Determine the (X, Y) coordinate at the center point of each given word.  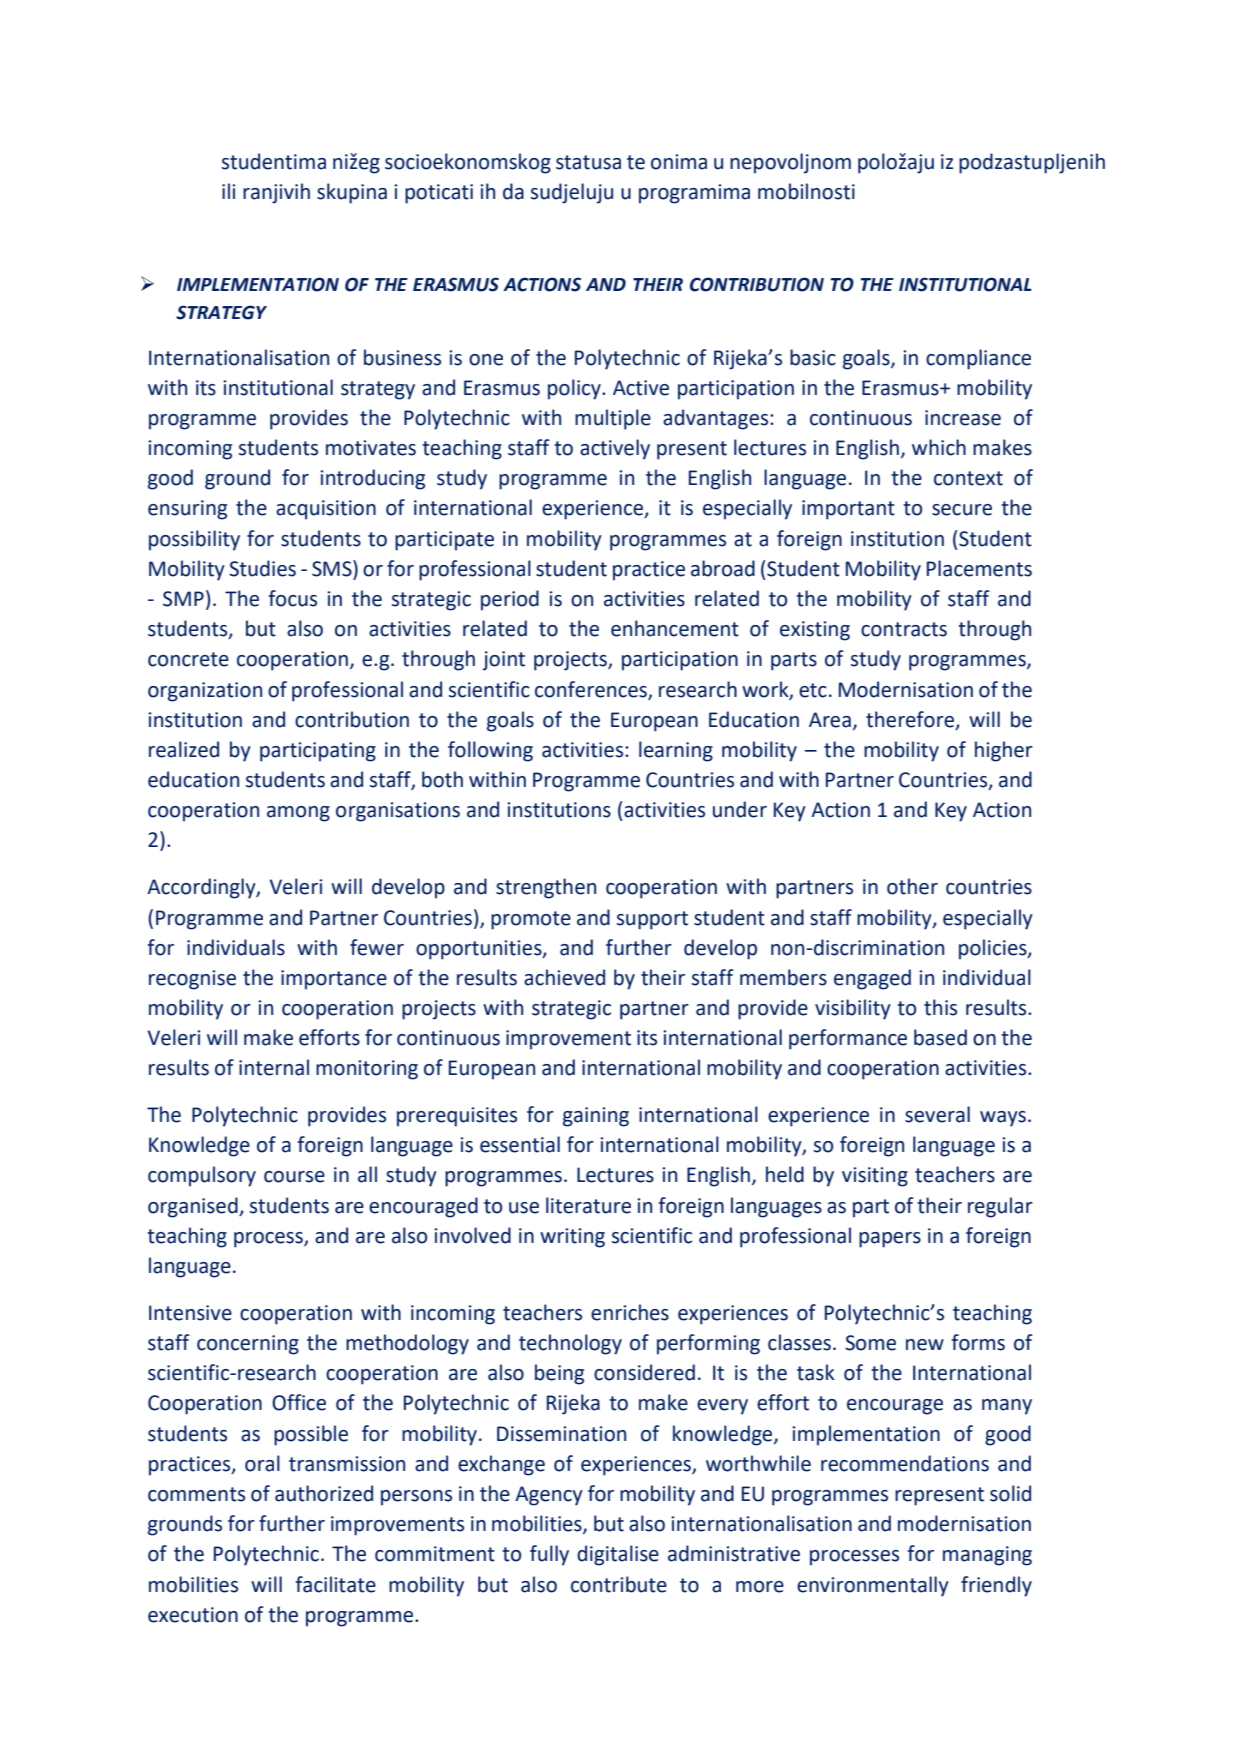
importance (334, 980)
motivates (371, 448)
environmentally (873, 1586)
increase (963, 418)
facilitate (336, 1584)
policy (575, 389)
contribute (619, 1584)
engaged (872, 979)
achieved (564, 977)
